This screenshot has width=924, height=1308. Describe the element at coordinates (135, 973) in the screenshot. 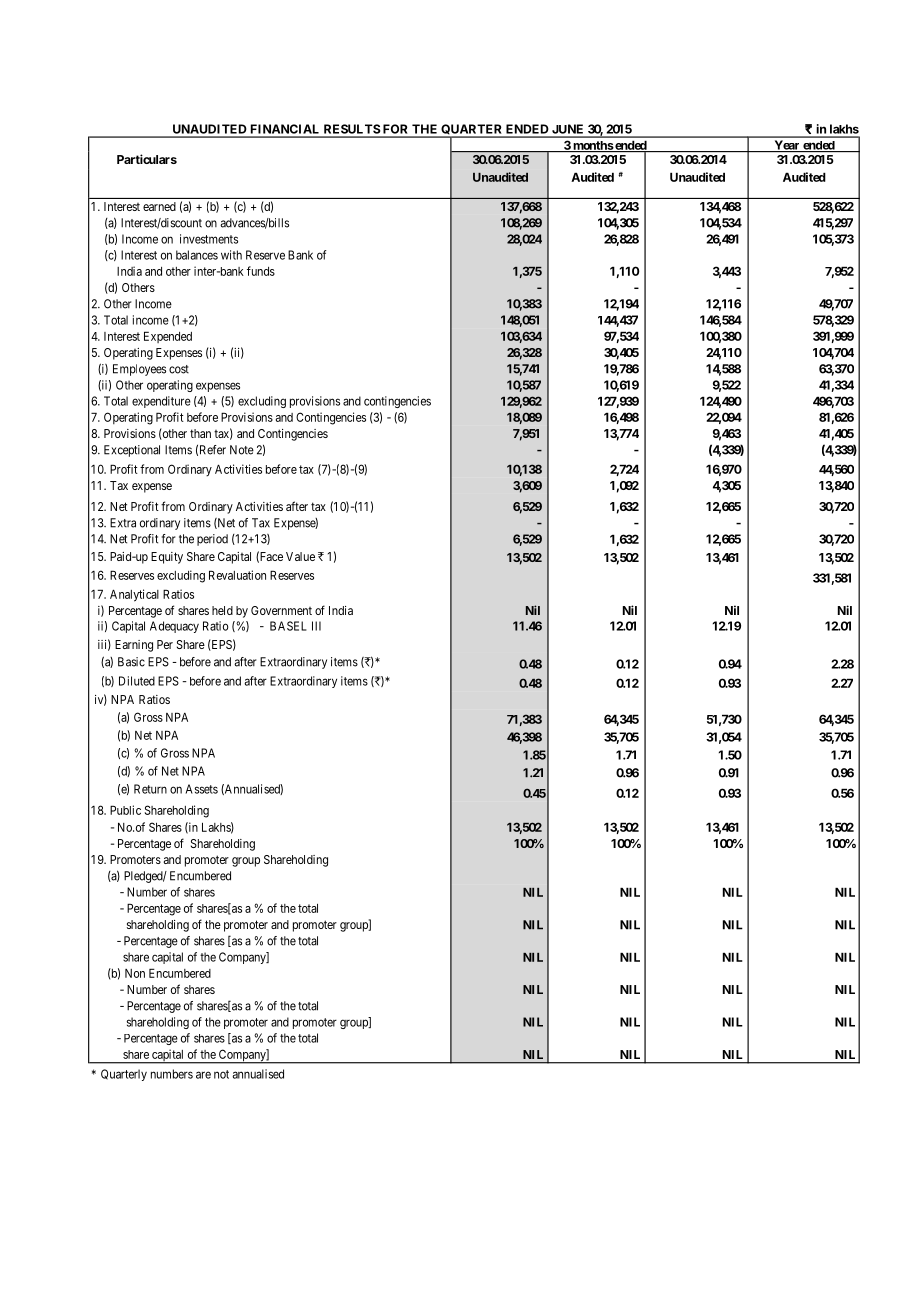

I see `Non` at that location.
